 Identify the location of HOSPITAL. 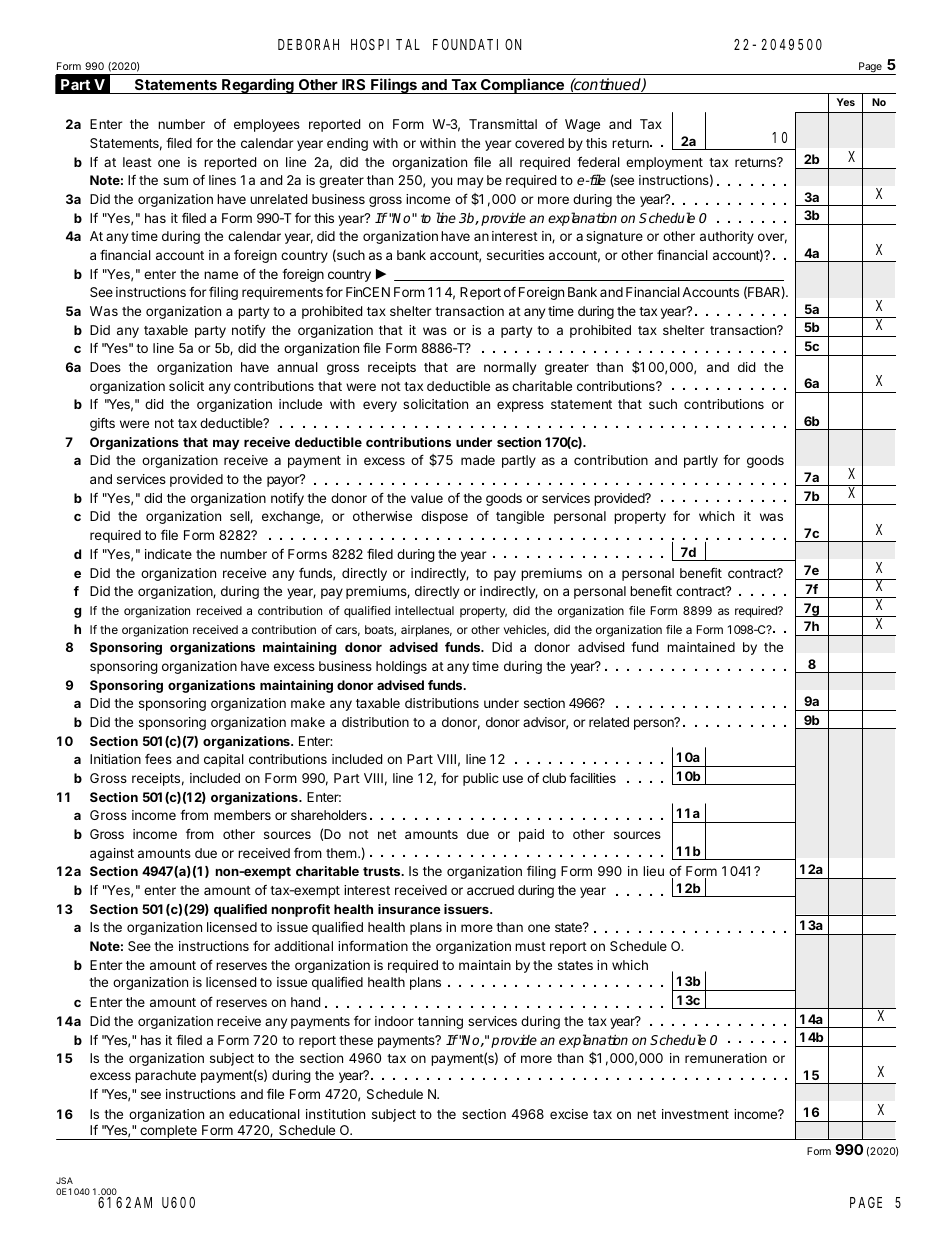
(385, 44).
